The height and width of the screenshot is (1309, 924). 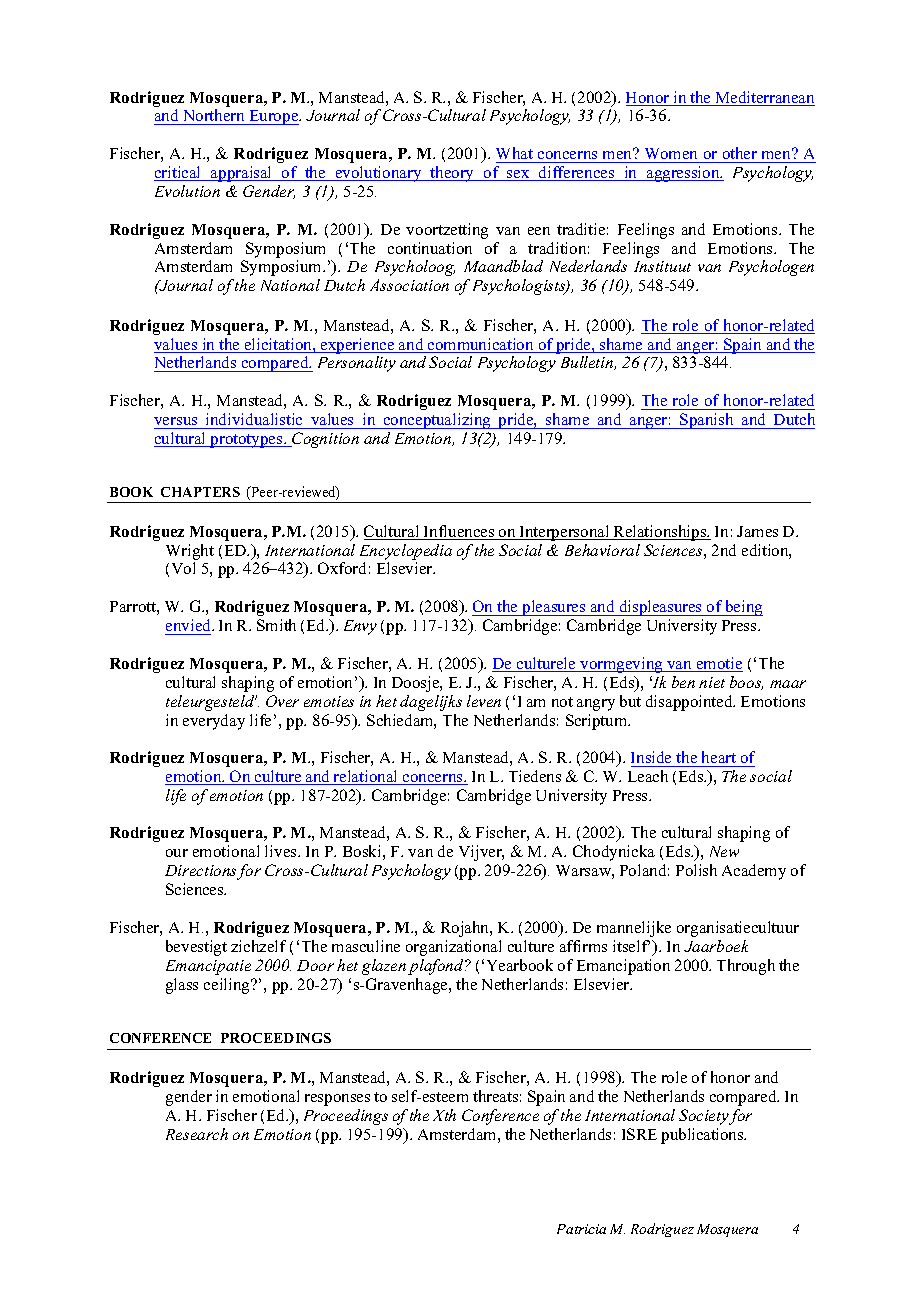 What do you see at coordinates (444, 1115) in the screenshot?
I see `Xth` at bounding box center [444, 1115].
